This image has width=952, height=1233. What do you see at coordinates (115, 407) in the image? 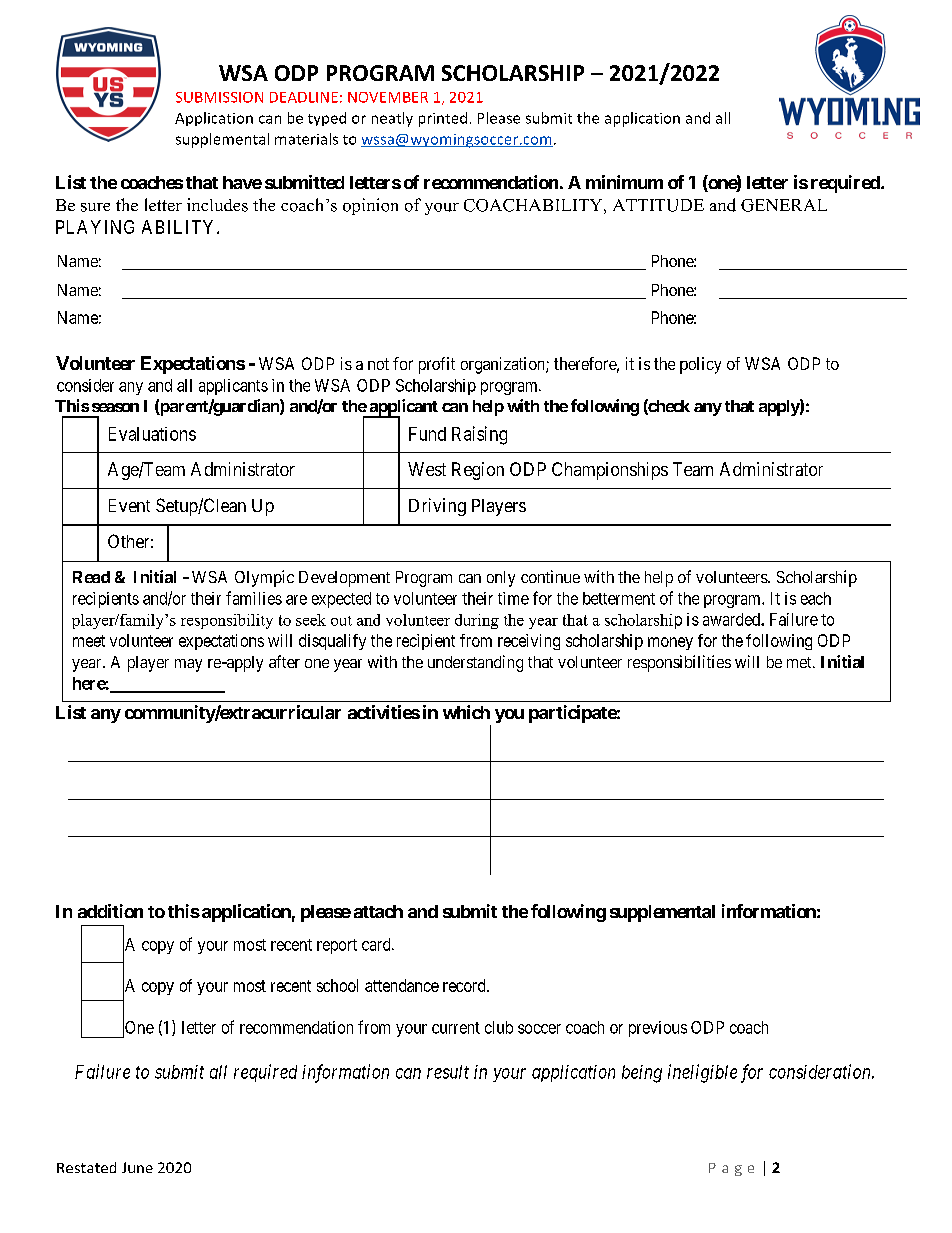
I see `season` at bounding box center [115, 407].
